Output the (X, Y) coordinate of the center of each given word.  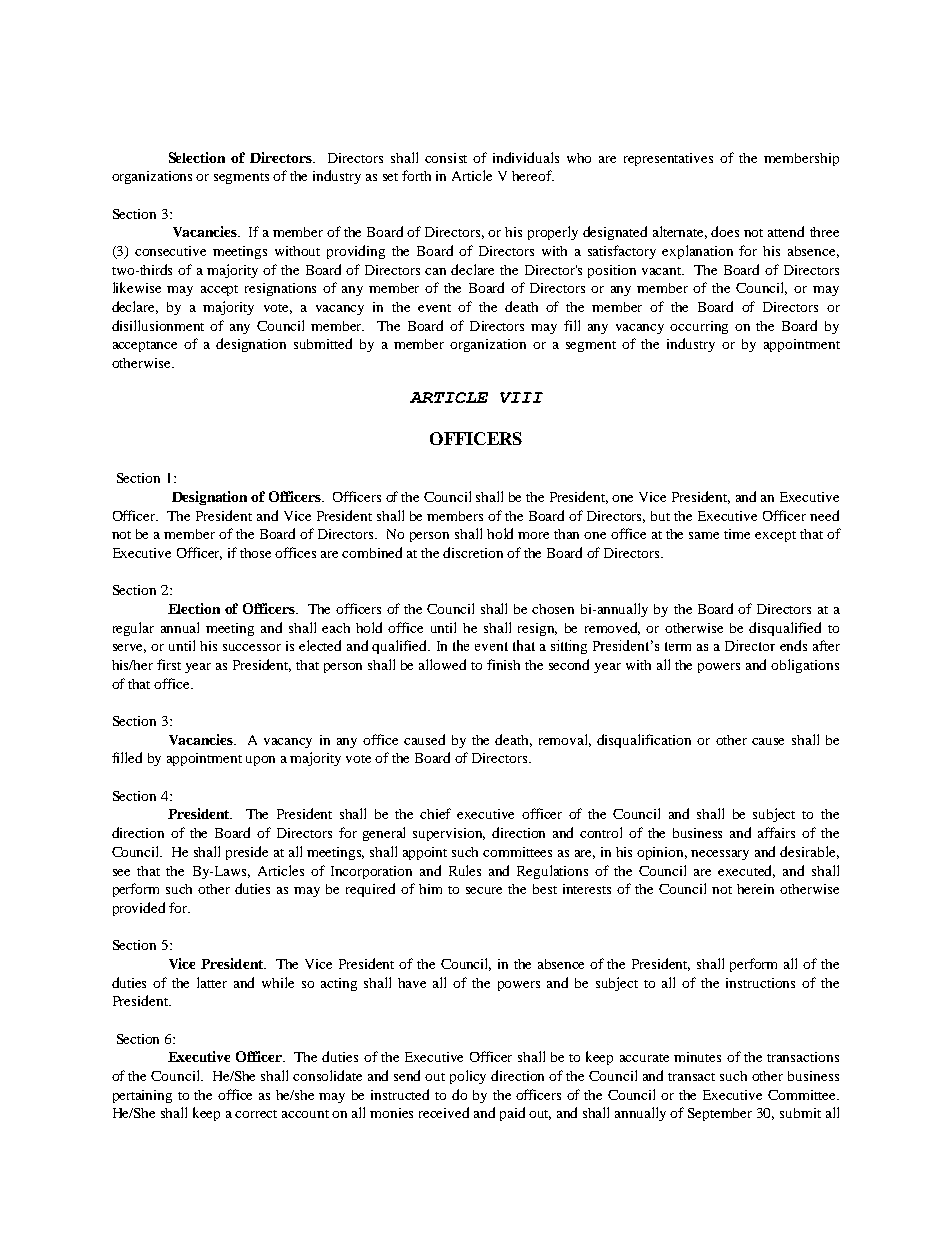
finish (503, 664)
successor (252, 647)
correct (256, 1114)
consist (446, 158)
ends (793, 645)
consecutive (170, 251)
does (725, 231)
